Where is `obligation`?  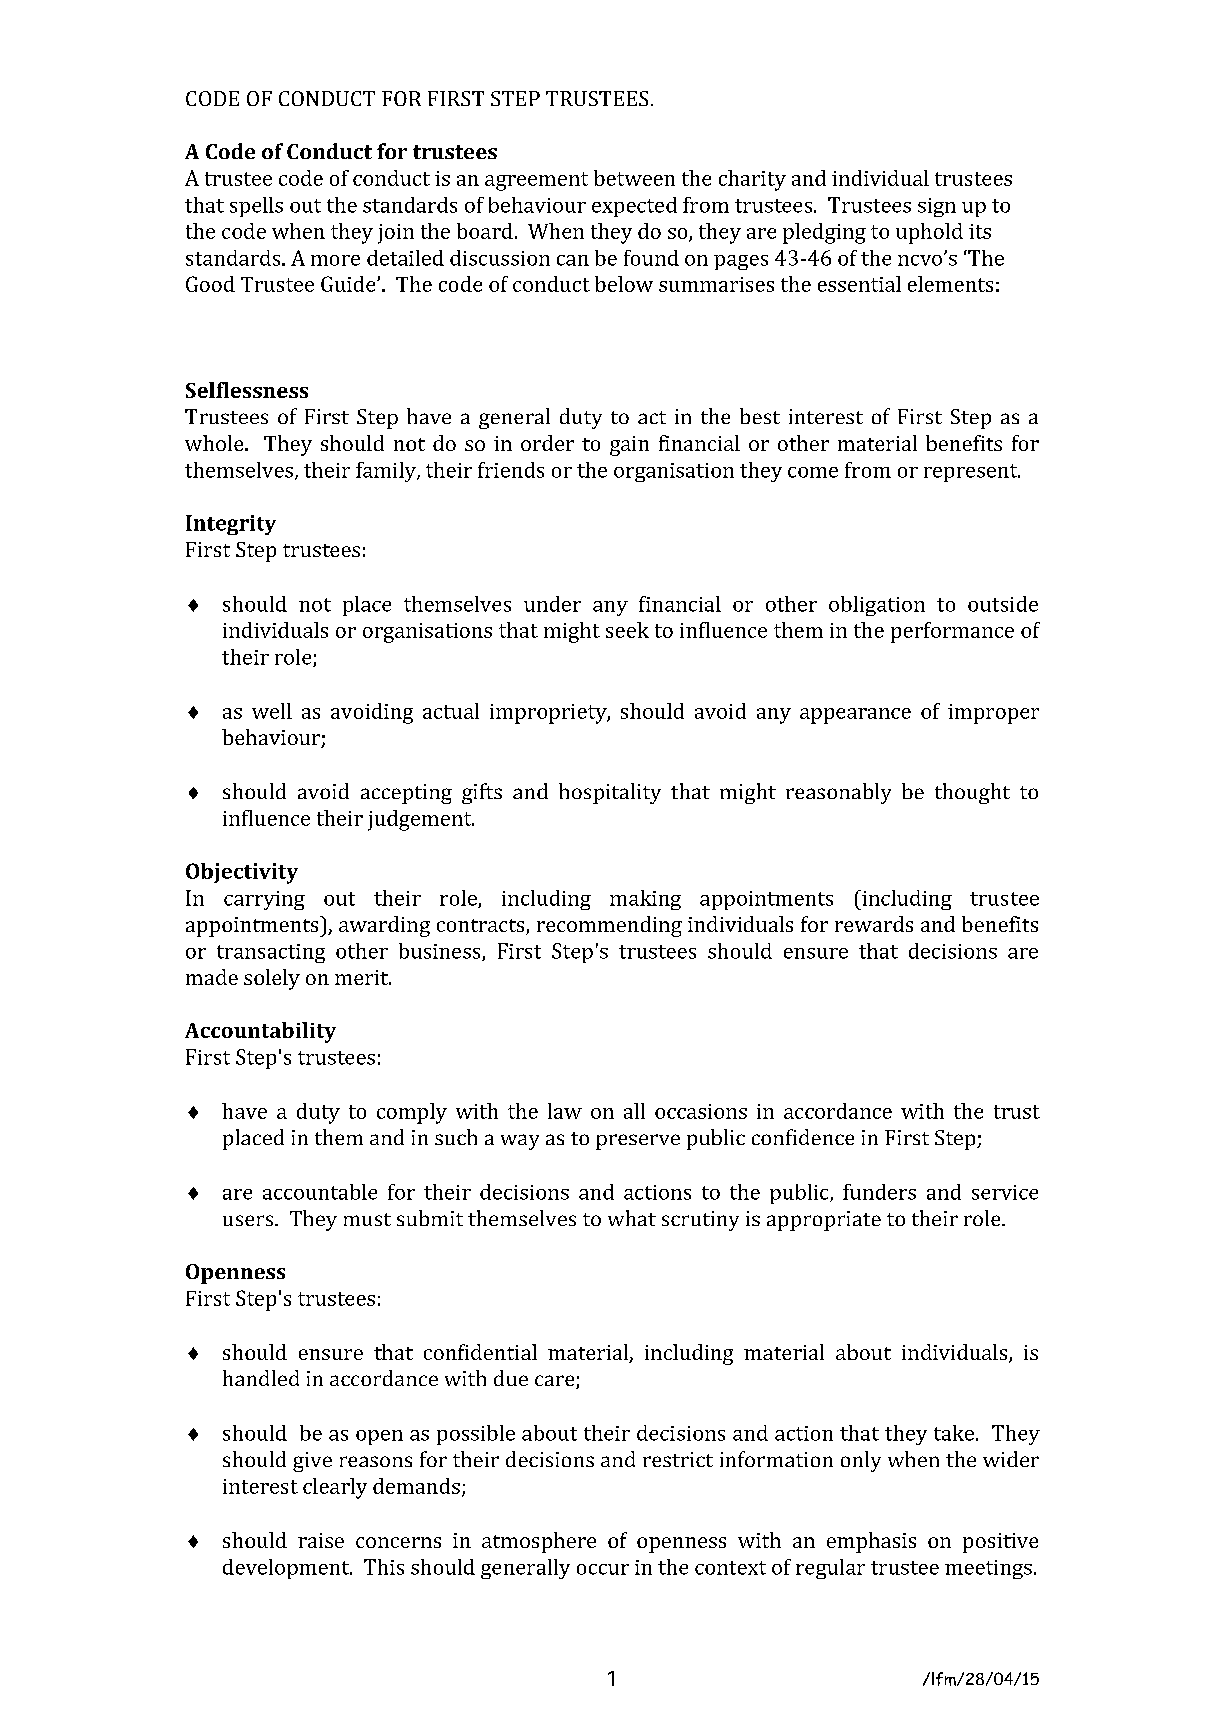 obligation is located at coordinates (877, 606).
